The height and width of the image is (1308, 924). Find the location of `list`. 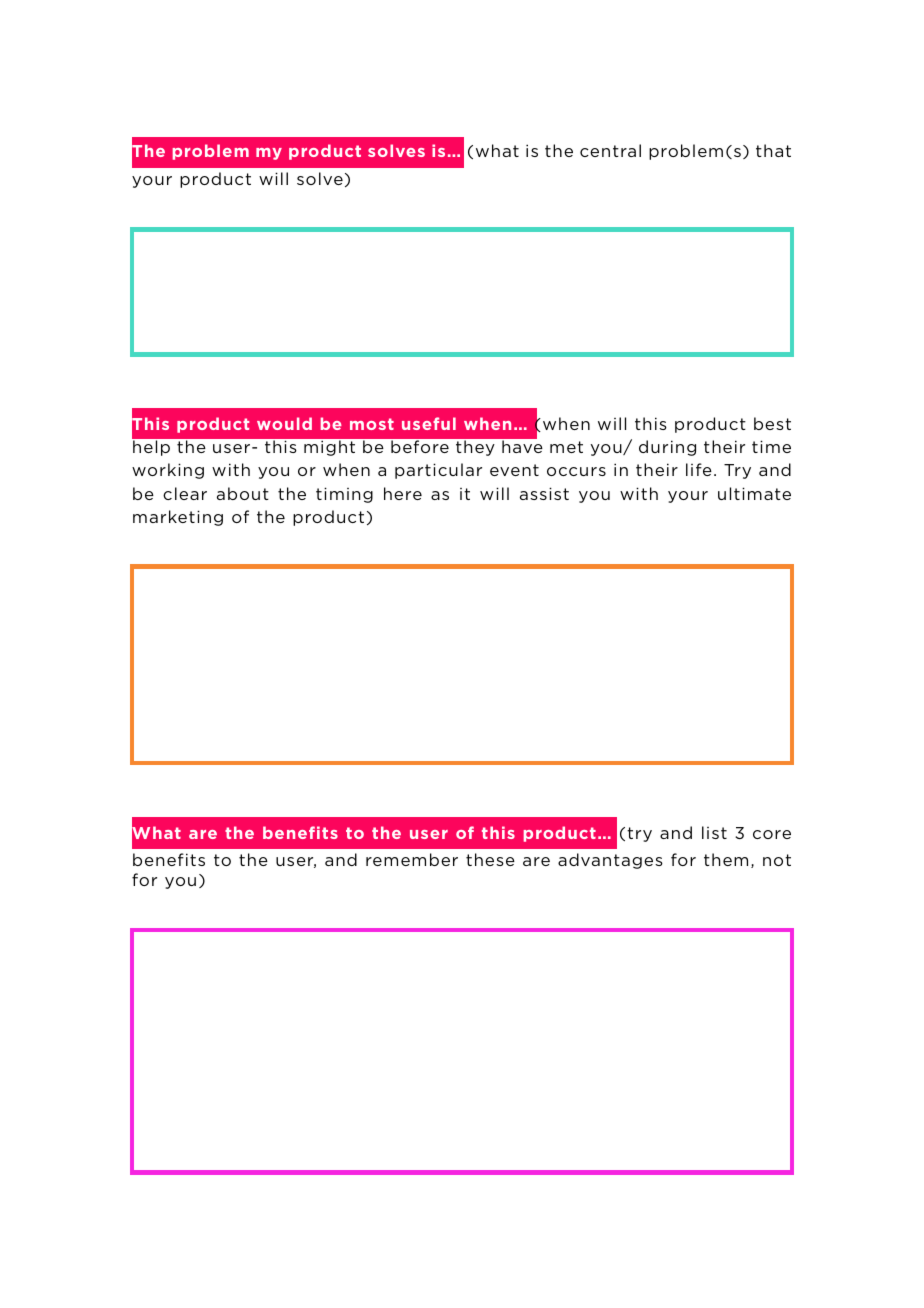

list is located at coordinates (714, 832).
